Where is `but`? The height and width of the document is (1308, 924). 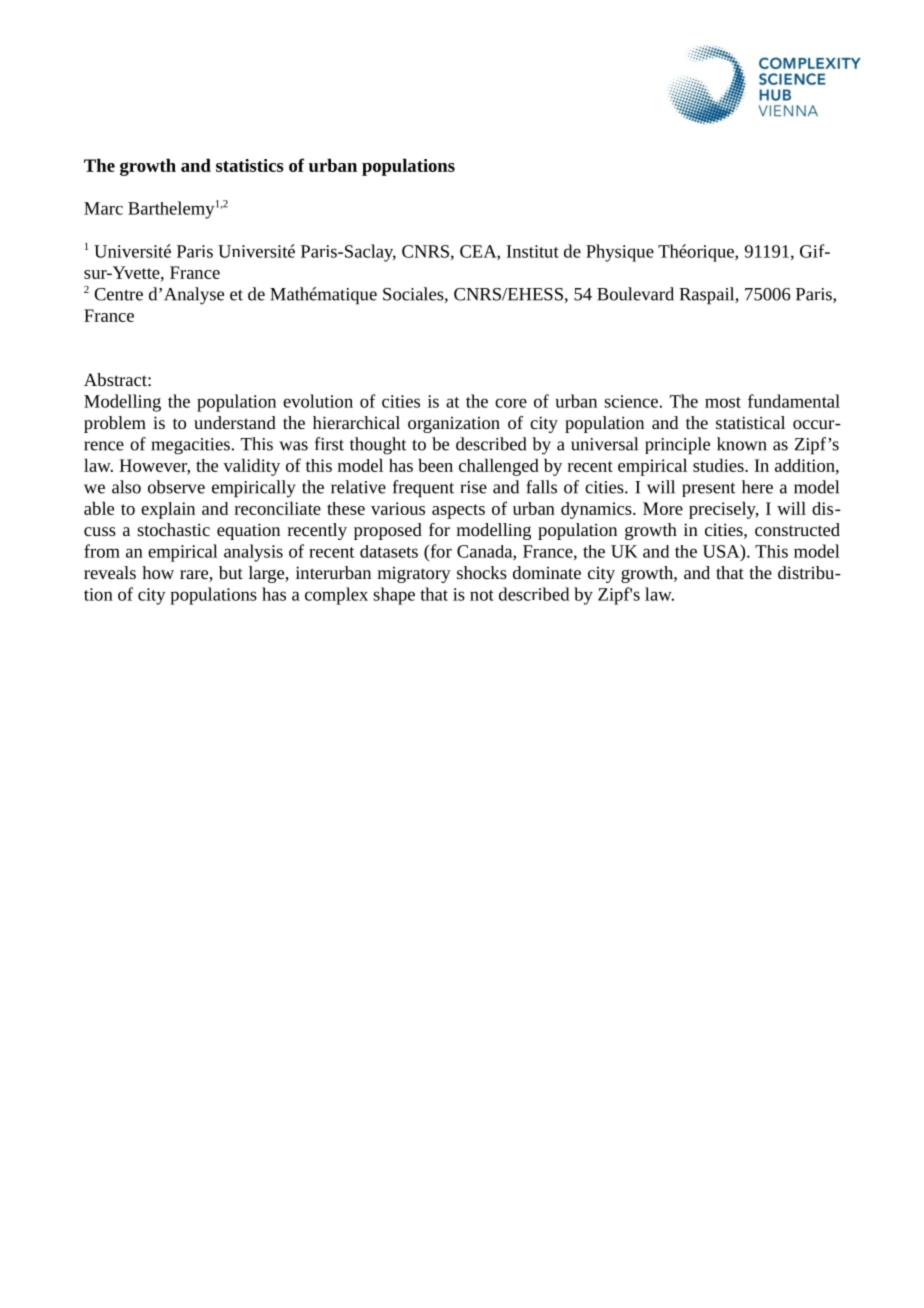 but is located at coordinates (231, 572).
